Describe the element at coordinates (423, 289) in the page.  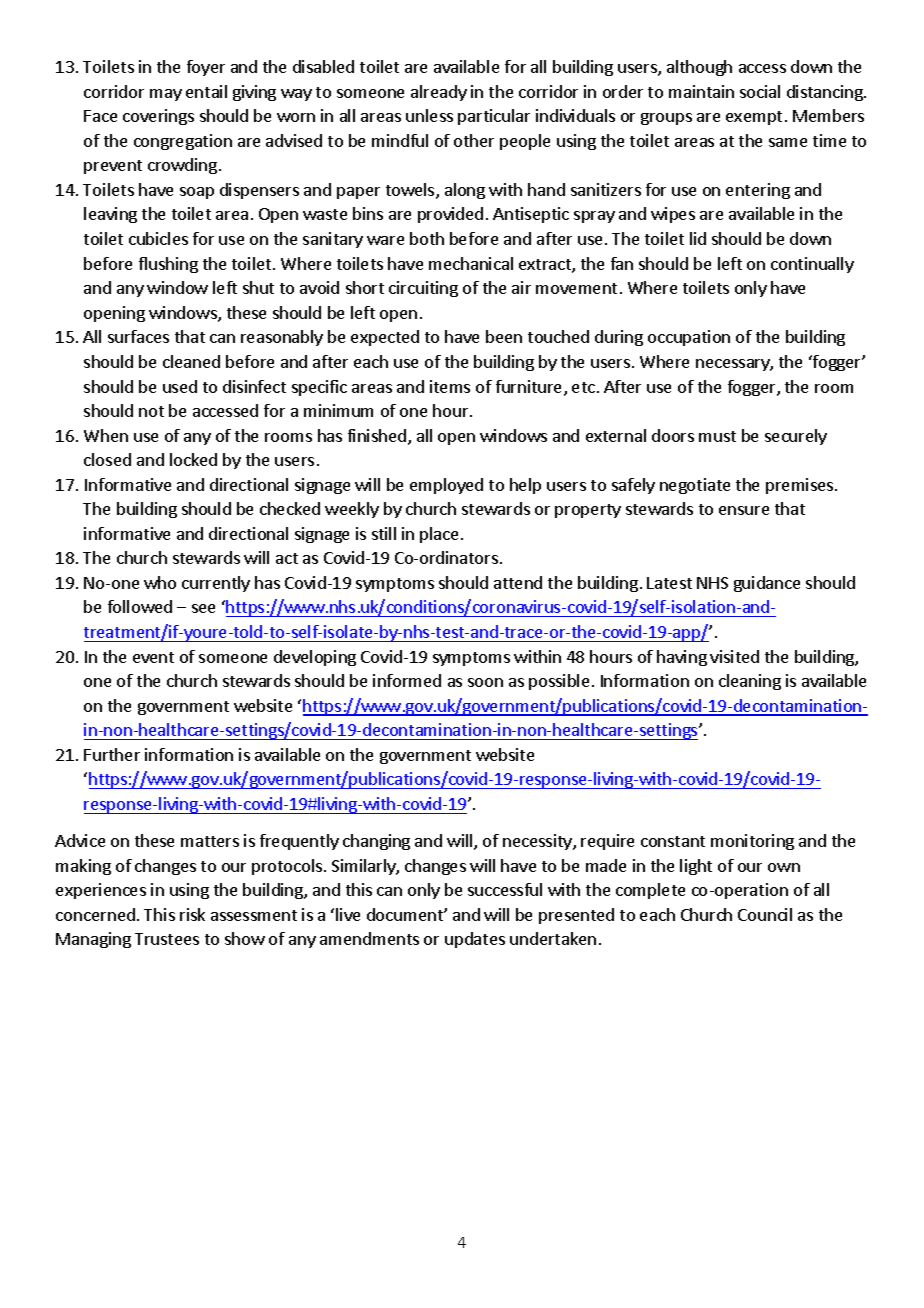
I see `circuiting` at that location.
